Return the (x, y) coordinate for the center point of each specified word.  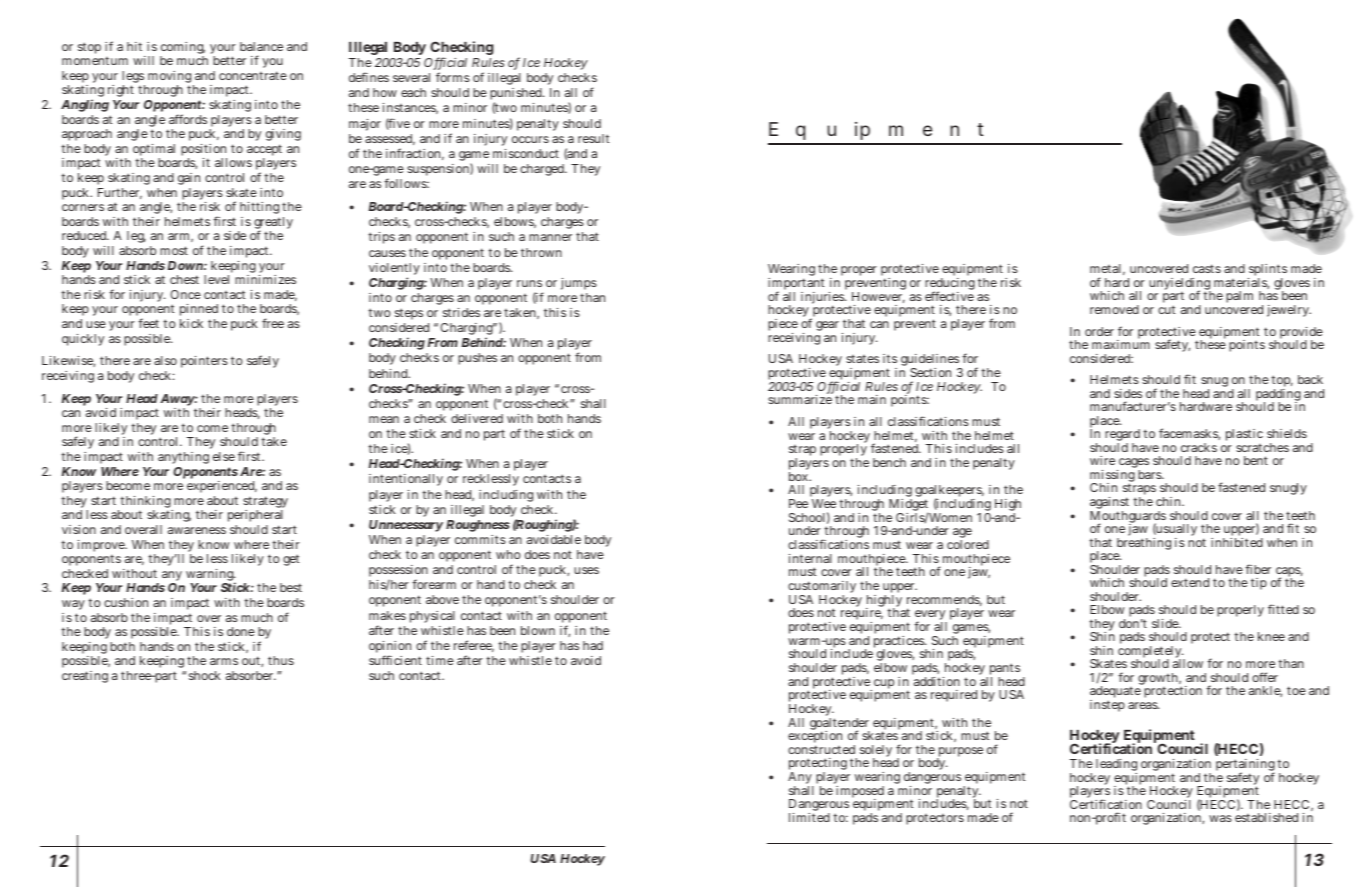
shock (205, 675)
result (593, 138)
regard (1122, 436)
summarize (800, 399)
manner (550, 237)
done (241, 631)
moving (171, 78)
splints (1267, 271)
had (593, 645)
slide (1166, 623)
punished (517, 95)
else (224, 456)
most (174, 250)
